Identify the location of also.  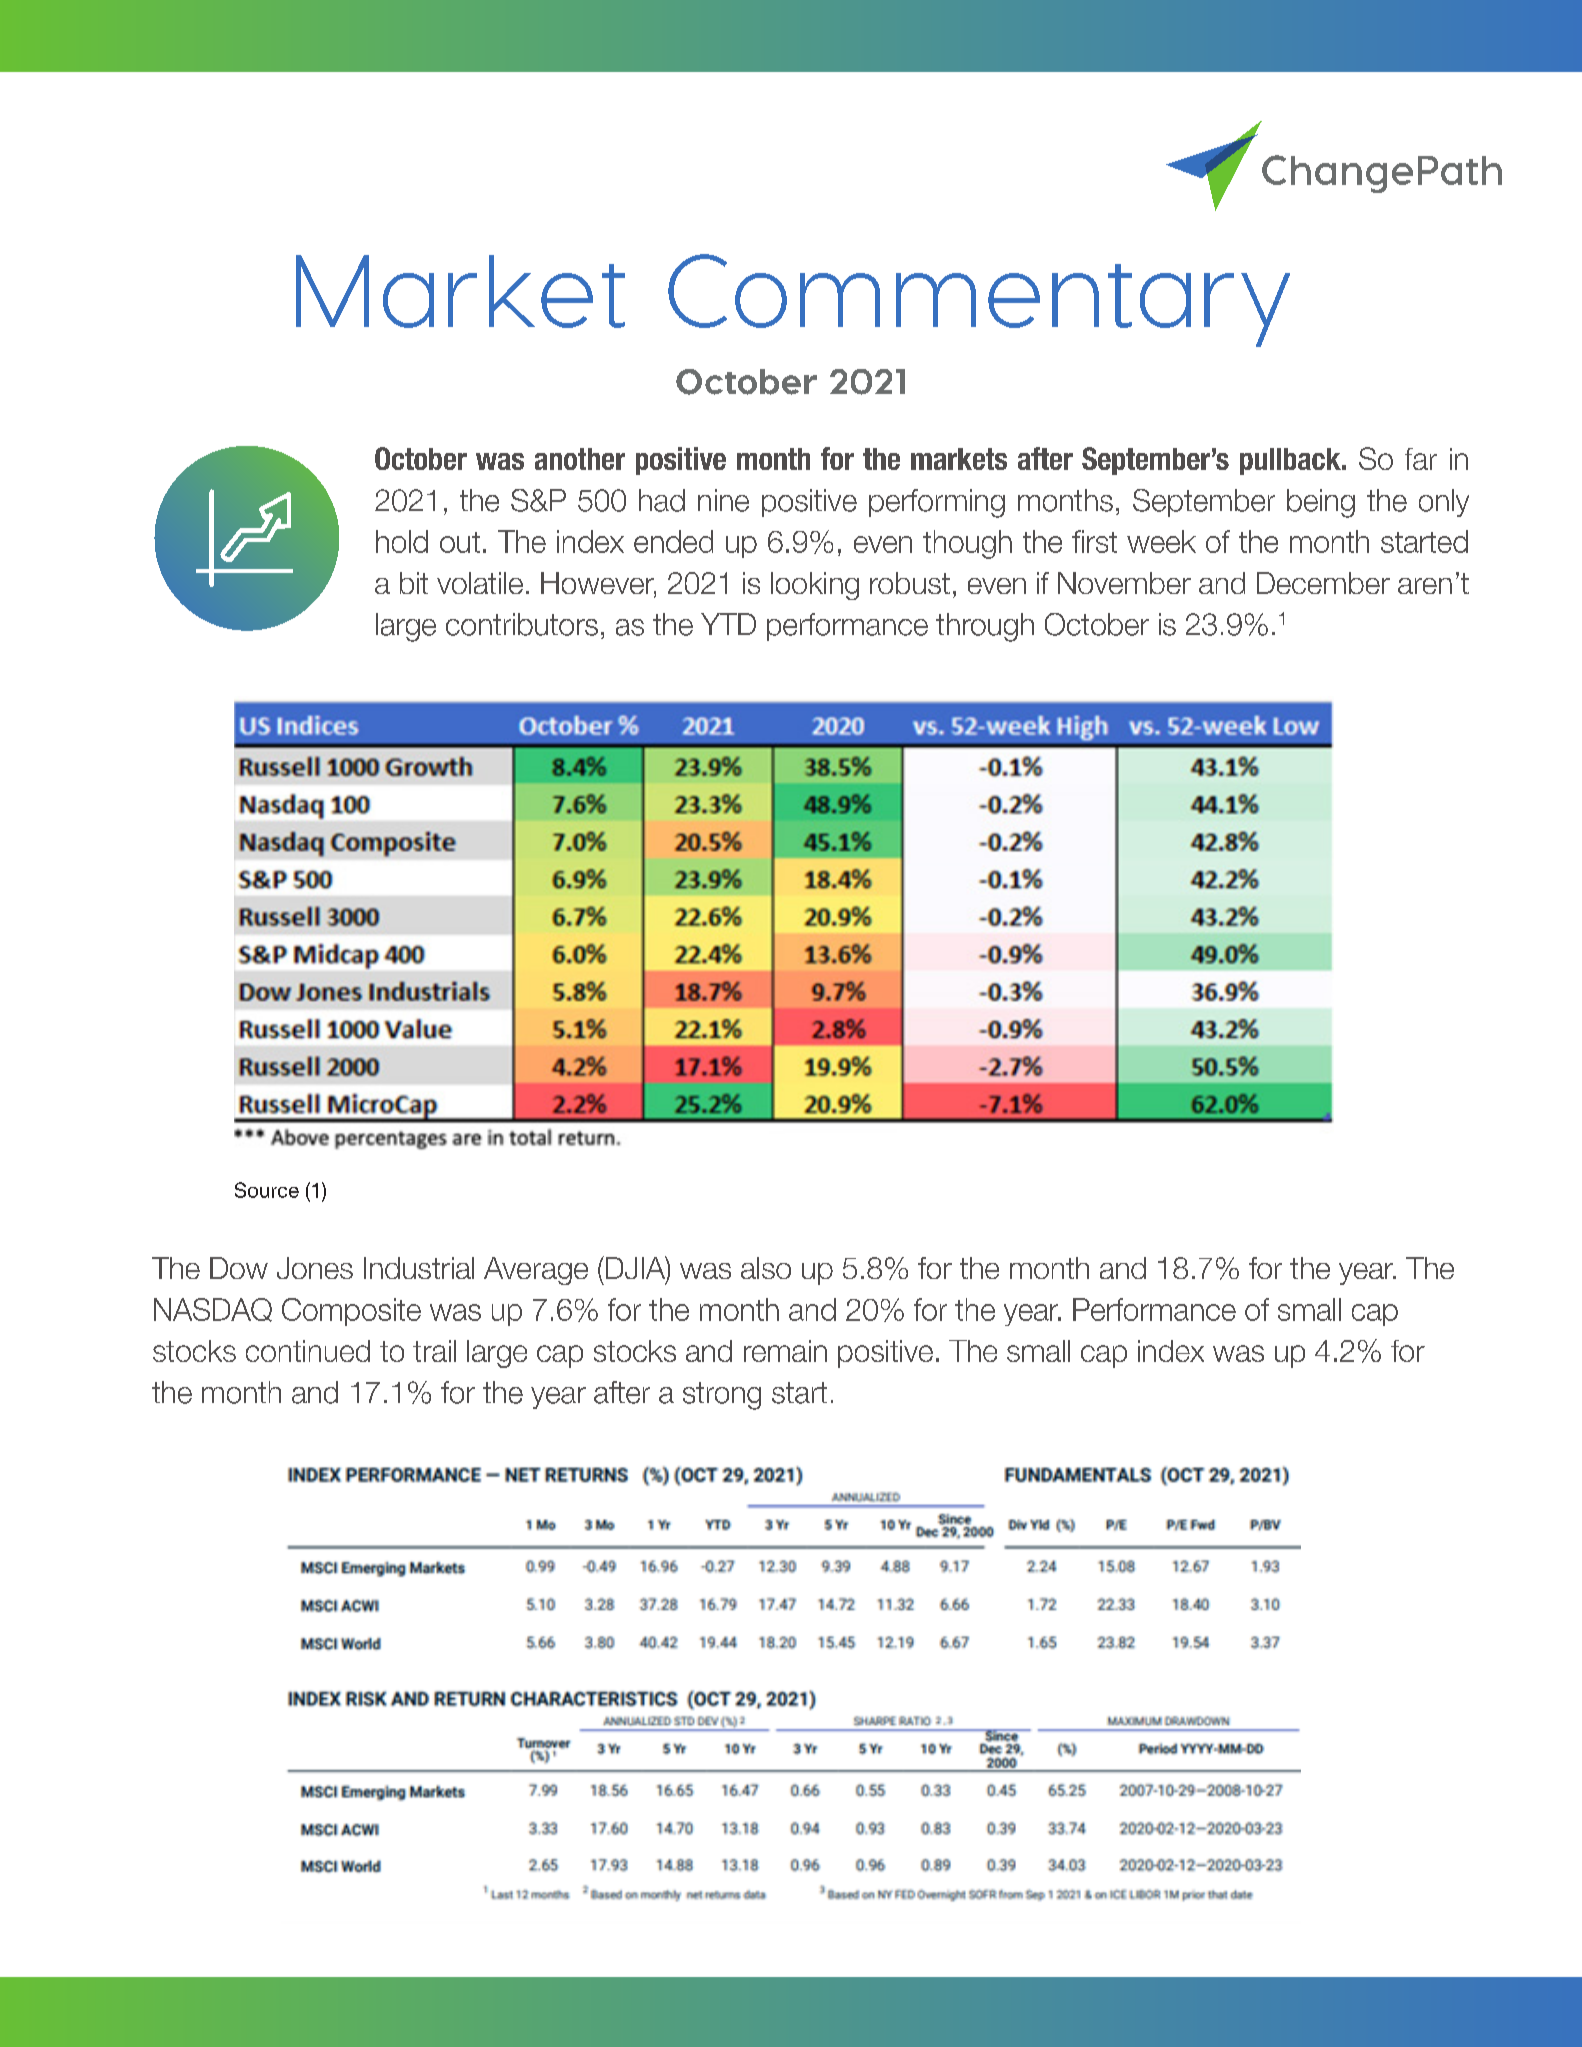
(766, 1268).
